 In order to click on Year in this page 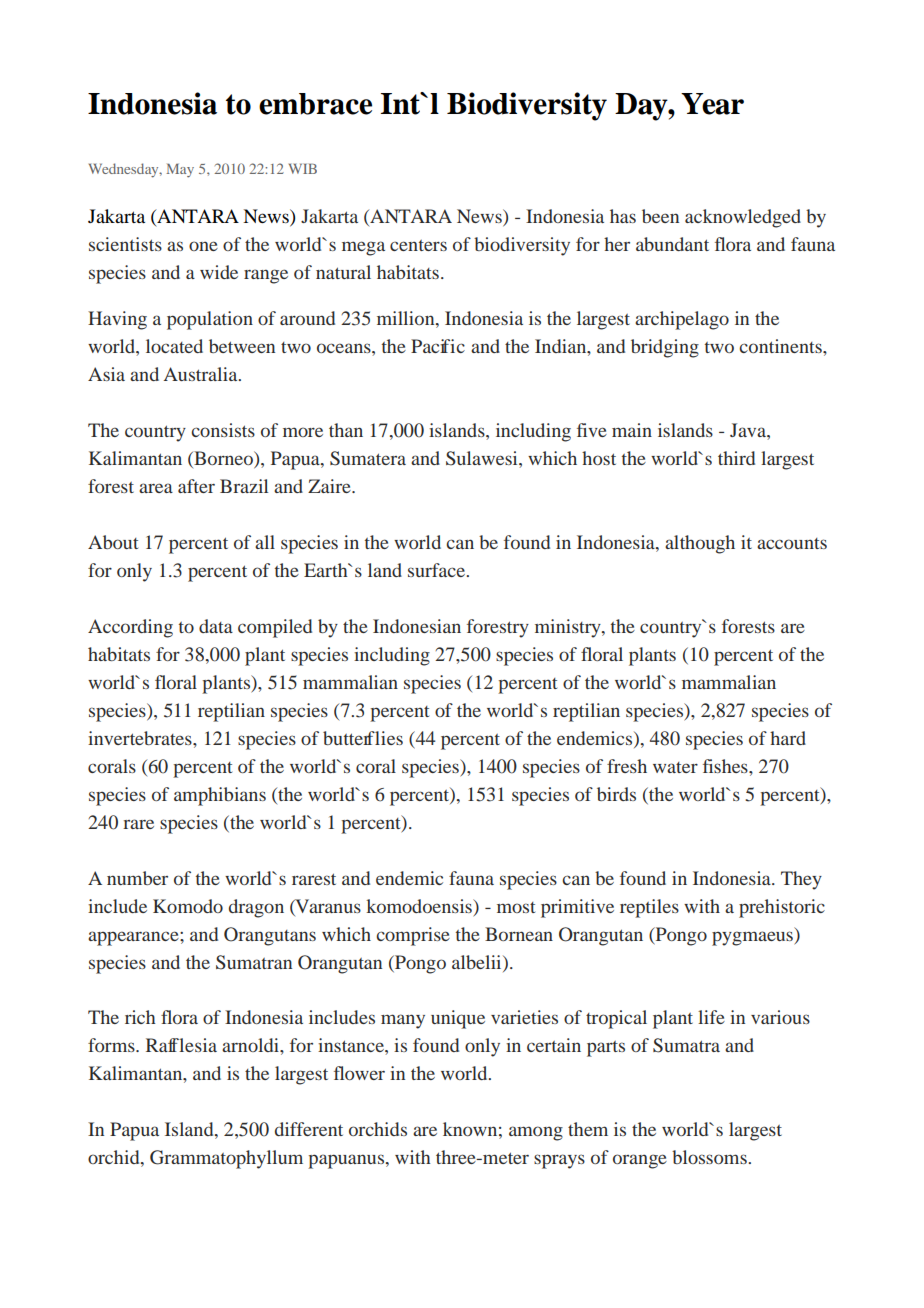, I will do `click(712, 104)`.
